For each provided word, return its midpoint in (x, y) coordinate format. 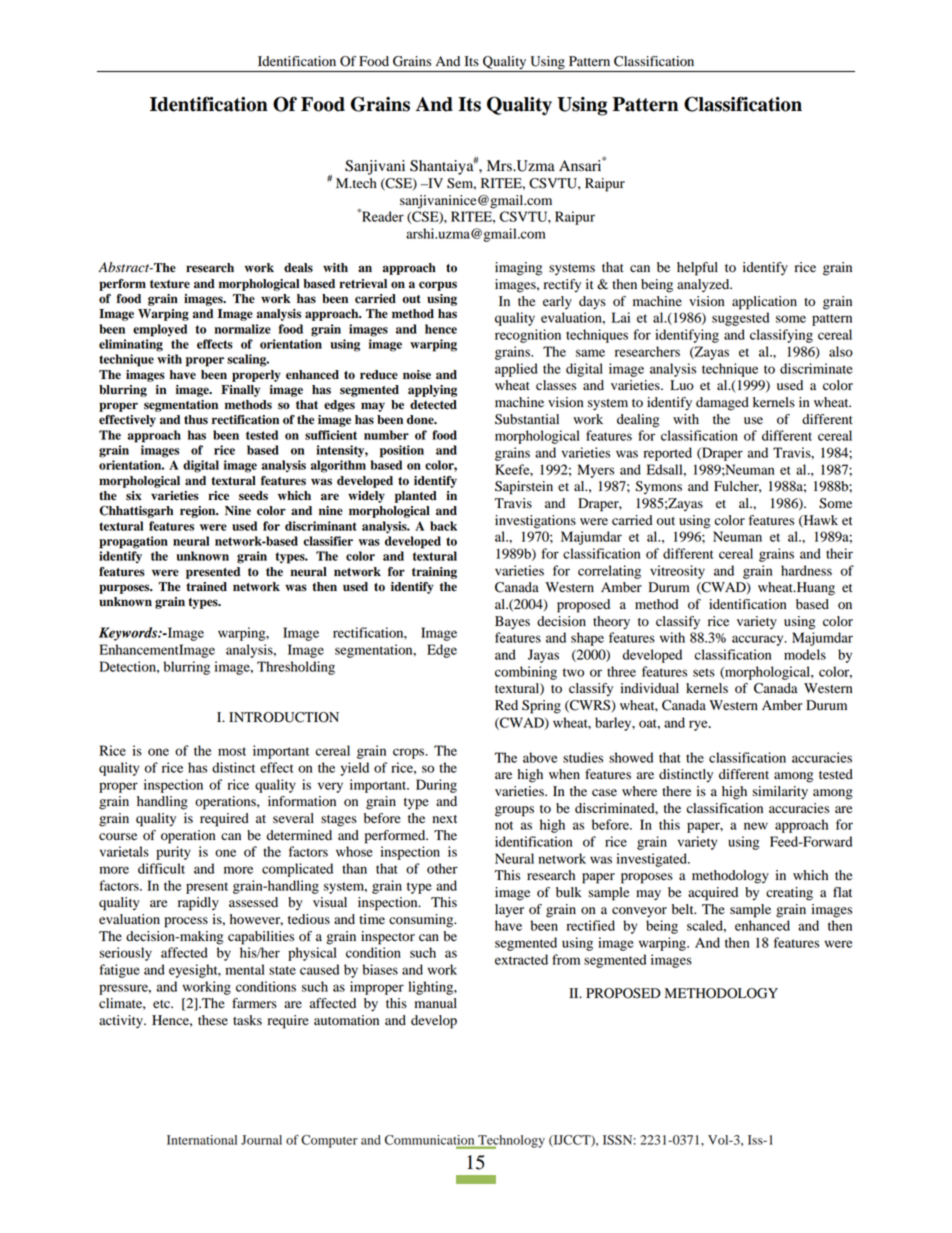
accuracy (759, 640)
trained (206, 587)
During (436, 786)
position (402, 451)
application (764, 303)
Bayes (512, 623)
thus (196, 420)
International (202, 1140)
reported (668, 454)
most (232, 751)
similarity (780, 793)
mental (245, 969)
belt (684, 909)
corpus (438, 286)
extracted (521, 959)
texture (170, 284)
